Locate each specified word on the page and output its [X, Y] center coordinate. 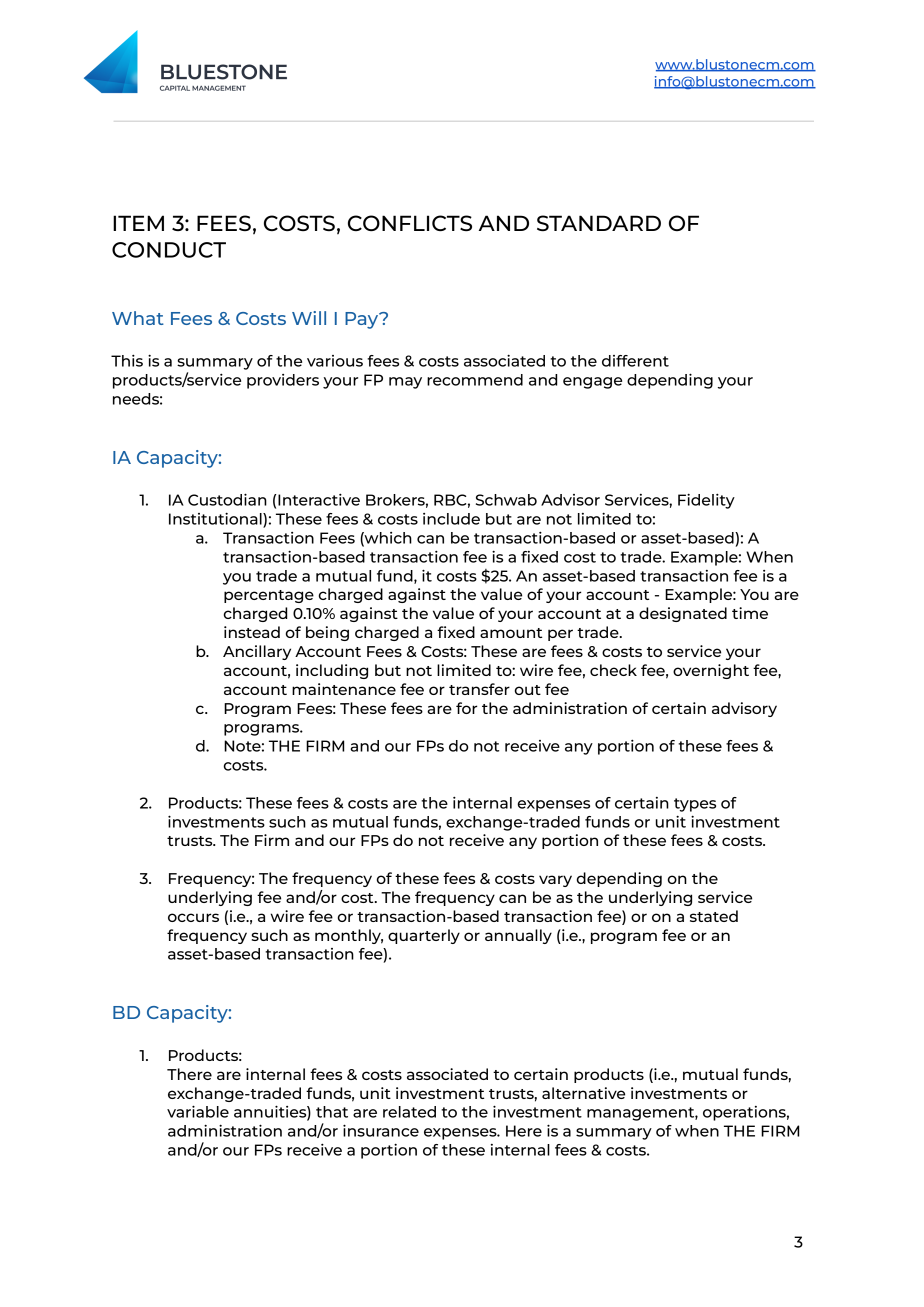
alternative [583, 1093]
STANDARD [599, 223]
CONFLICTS [410, 223]
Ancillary [257, 652]
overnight [711, 671]
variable [198, 1111]
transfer [479, 689]
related [409, 1112]
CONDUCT [169, 250]
